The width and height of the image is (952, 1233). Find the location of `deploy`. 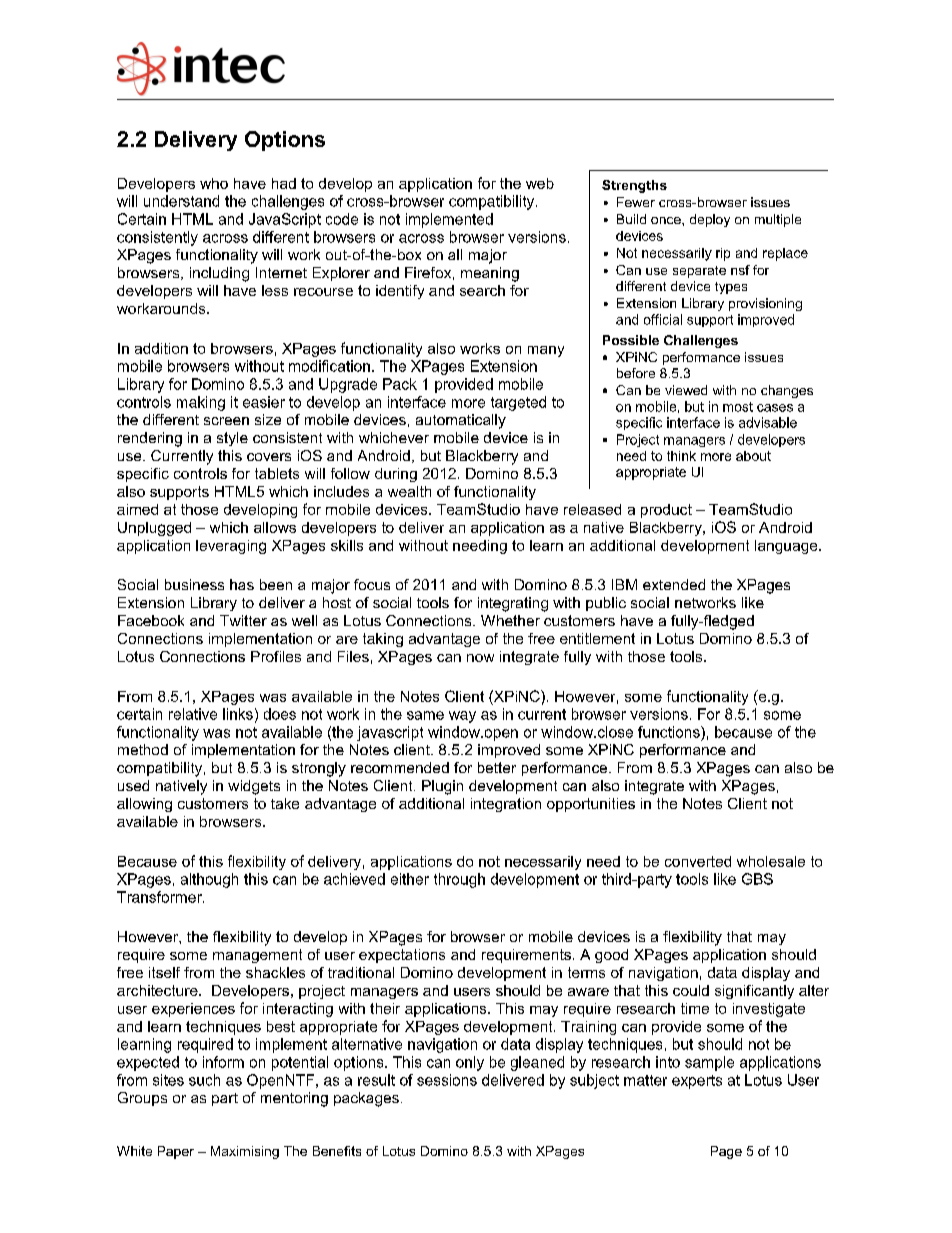

deploy is located at coordinates (710, 220).
